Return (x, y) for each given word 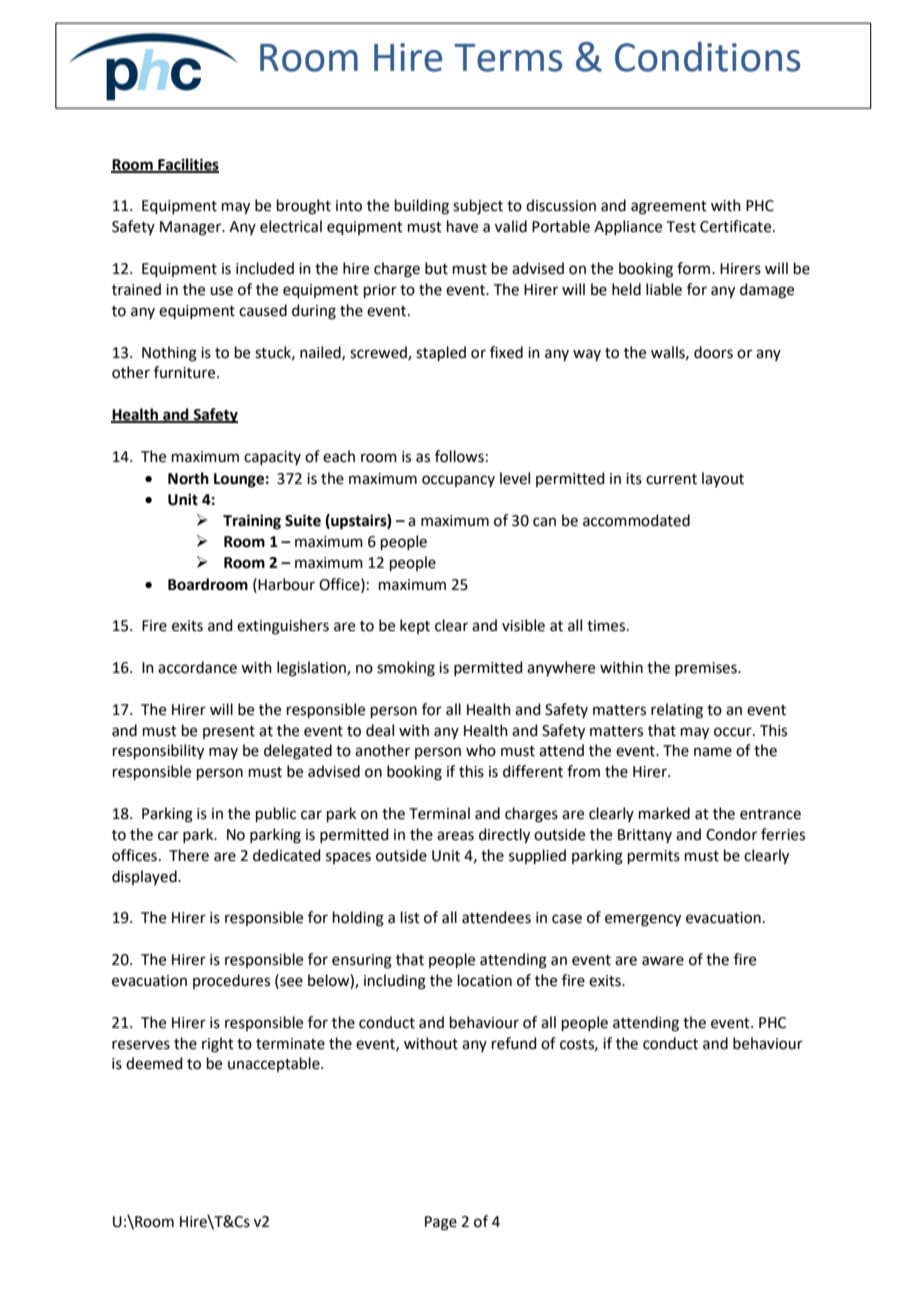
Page (441, 1223)
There (189, 855)
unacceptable (275, 1064)
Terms (508, 58)
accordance (197, 667)
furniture (186, 372)
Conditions (707, 57)
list (410, 917)
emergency (643, 920)
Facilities (187, 165)
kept (415, 626)
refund (514, 1043)
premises (707, 669)
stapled (441, 353)
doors (713, 352)
